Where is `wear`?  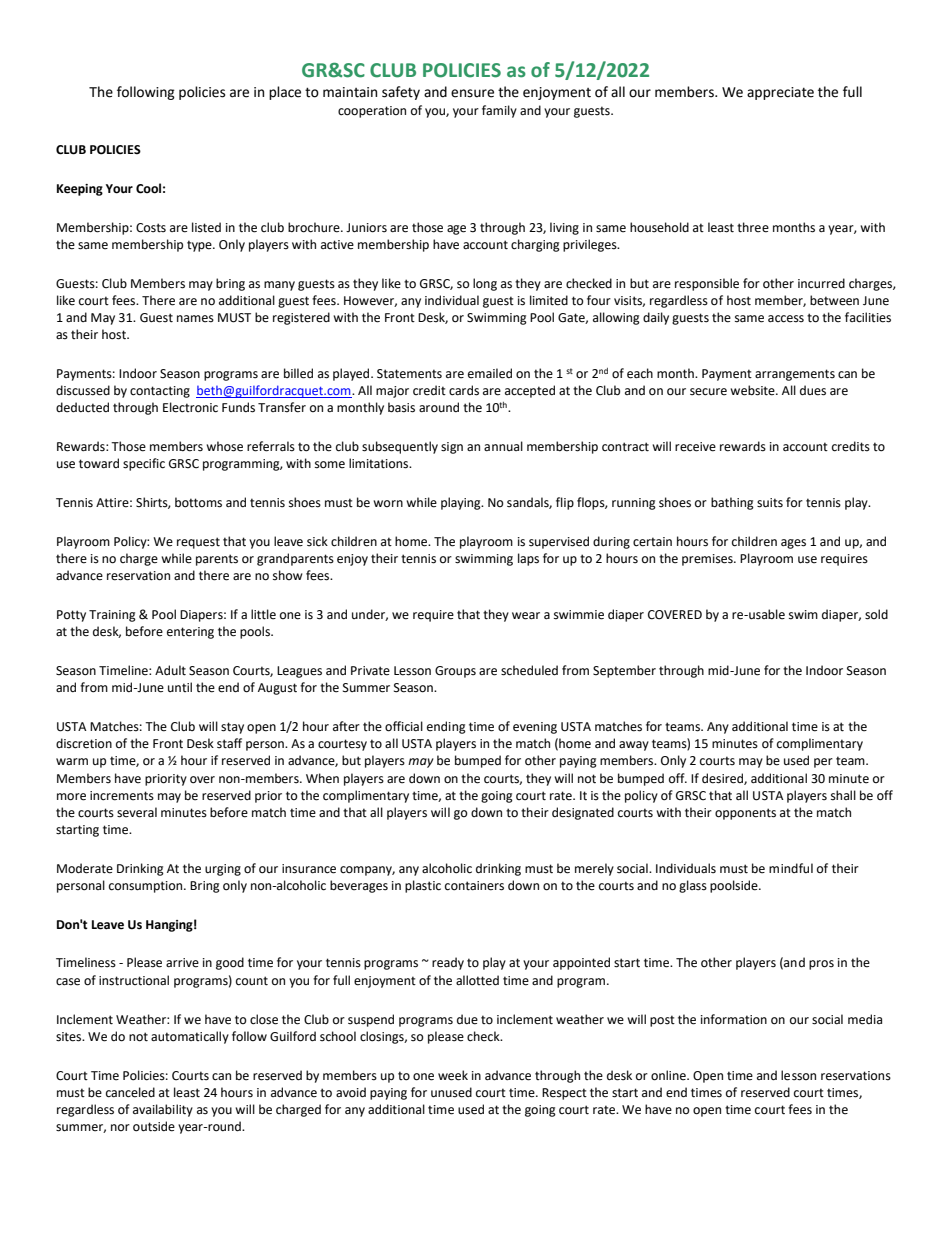 wear is located at coordinates (526, 616).
